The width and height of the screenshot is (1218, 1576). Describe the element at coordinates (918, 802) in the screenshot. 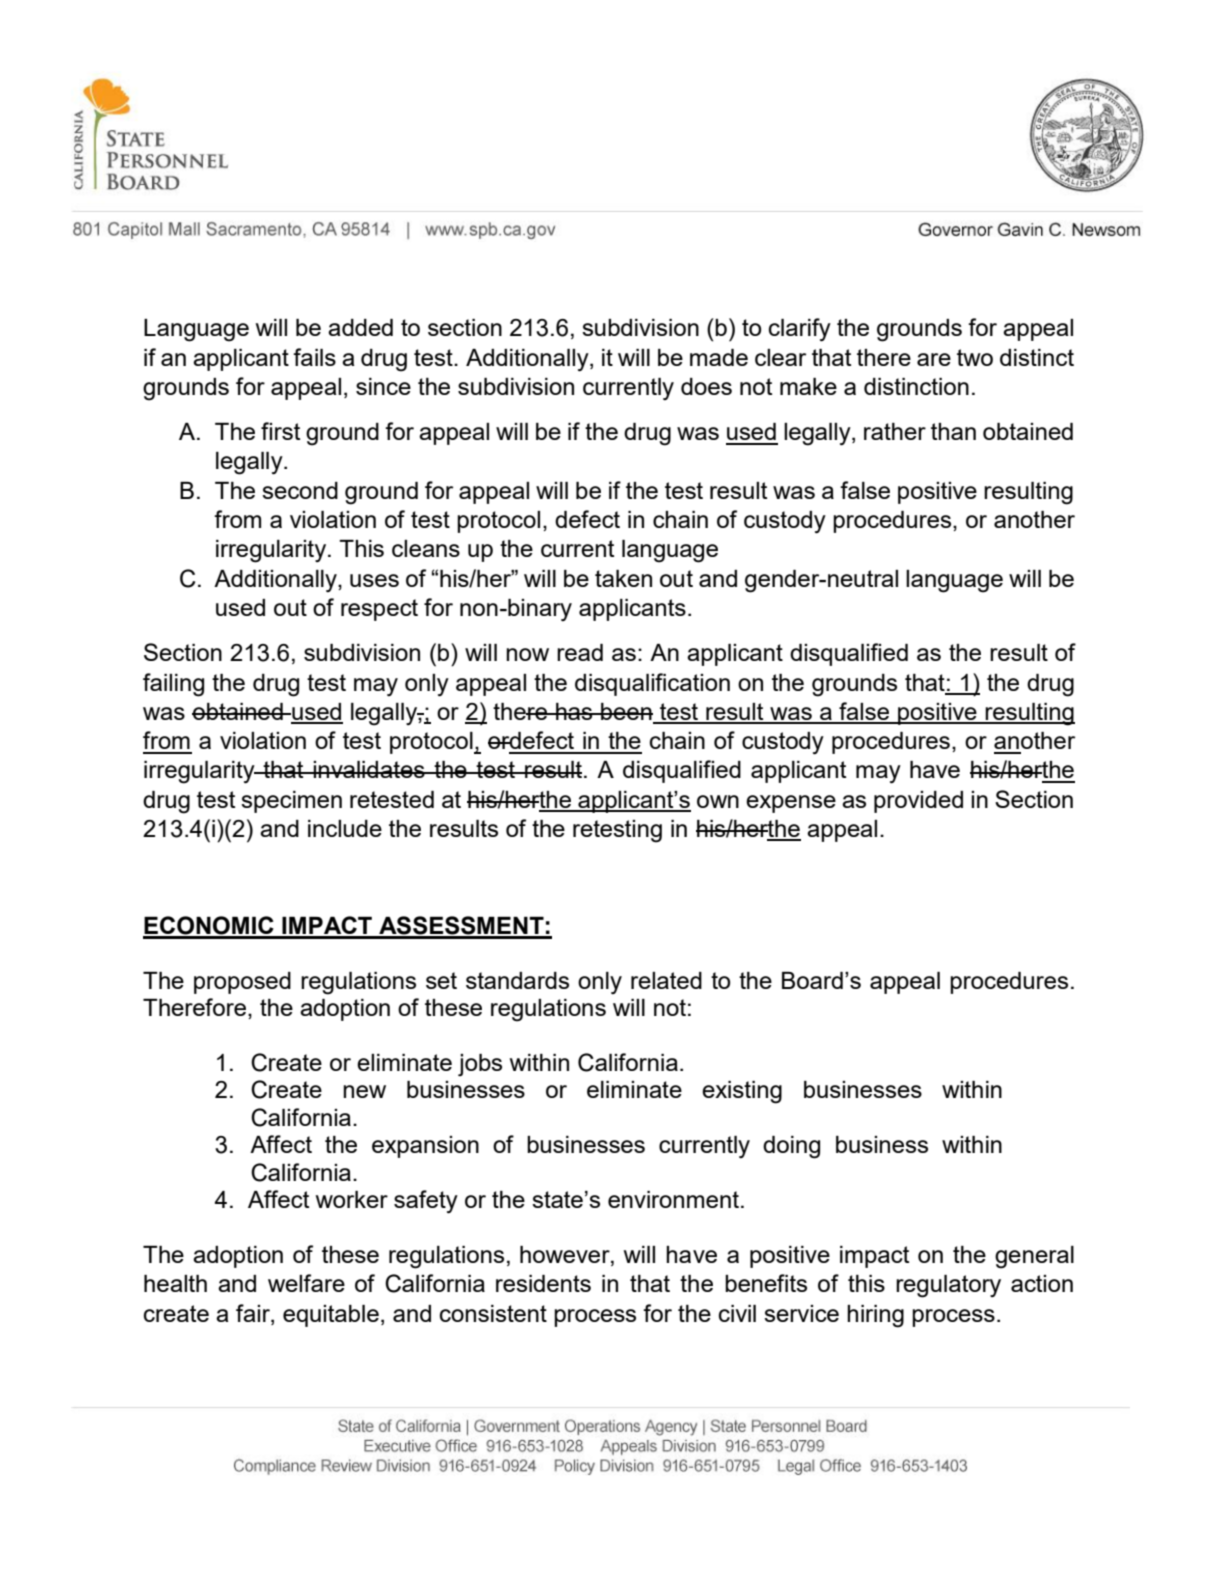

I see `provided` at that location.
